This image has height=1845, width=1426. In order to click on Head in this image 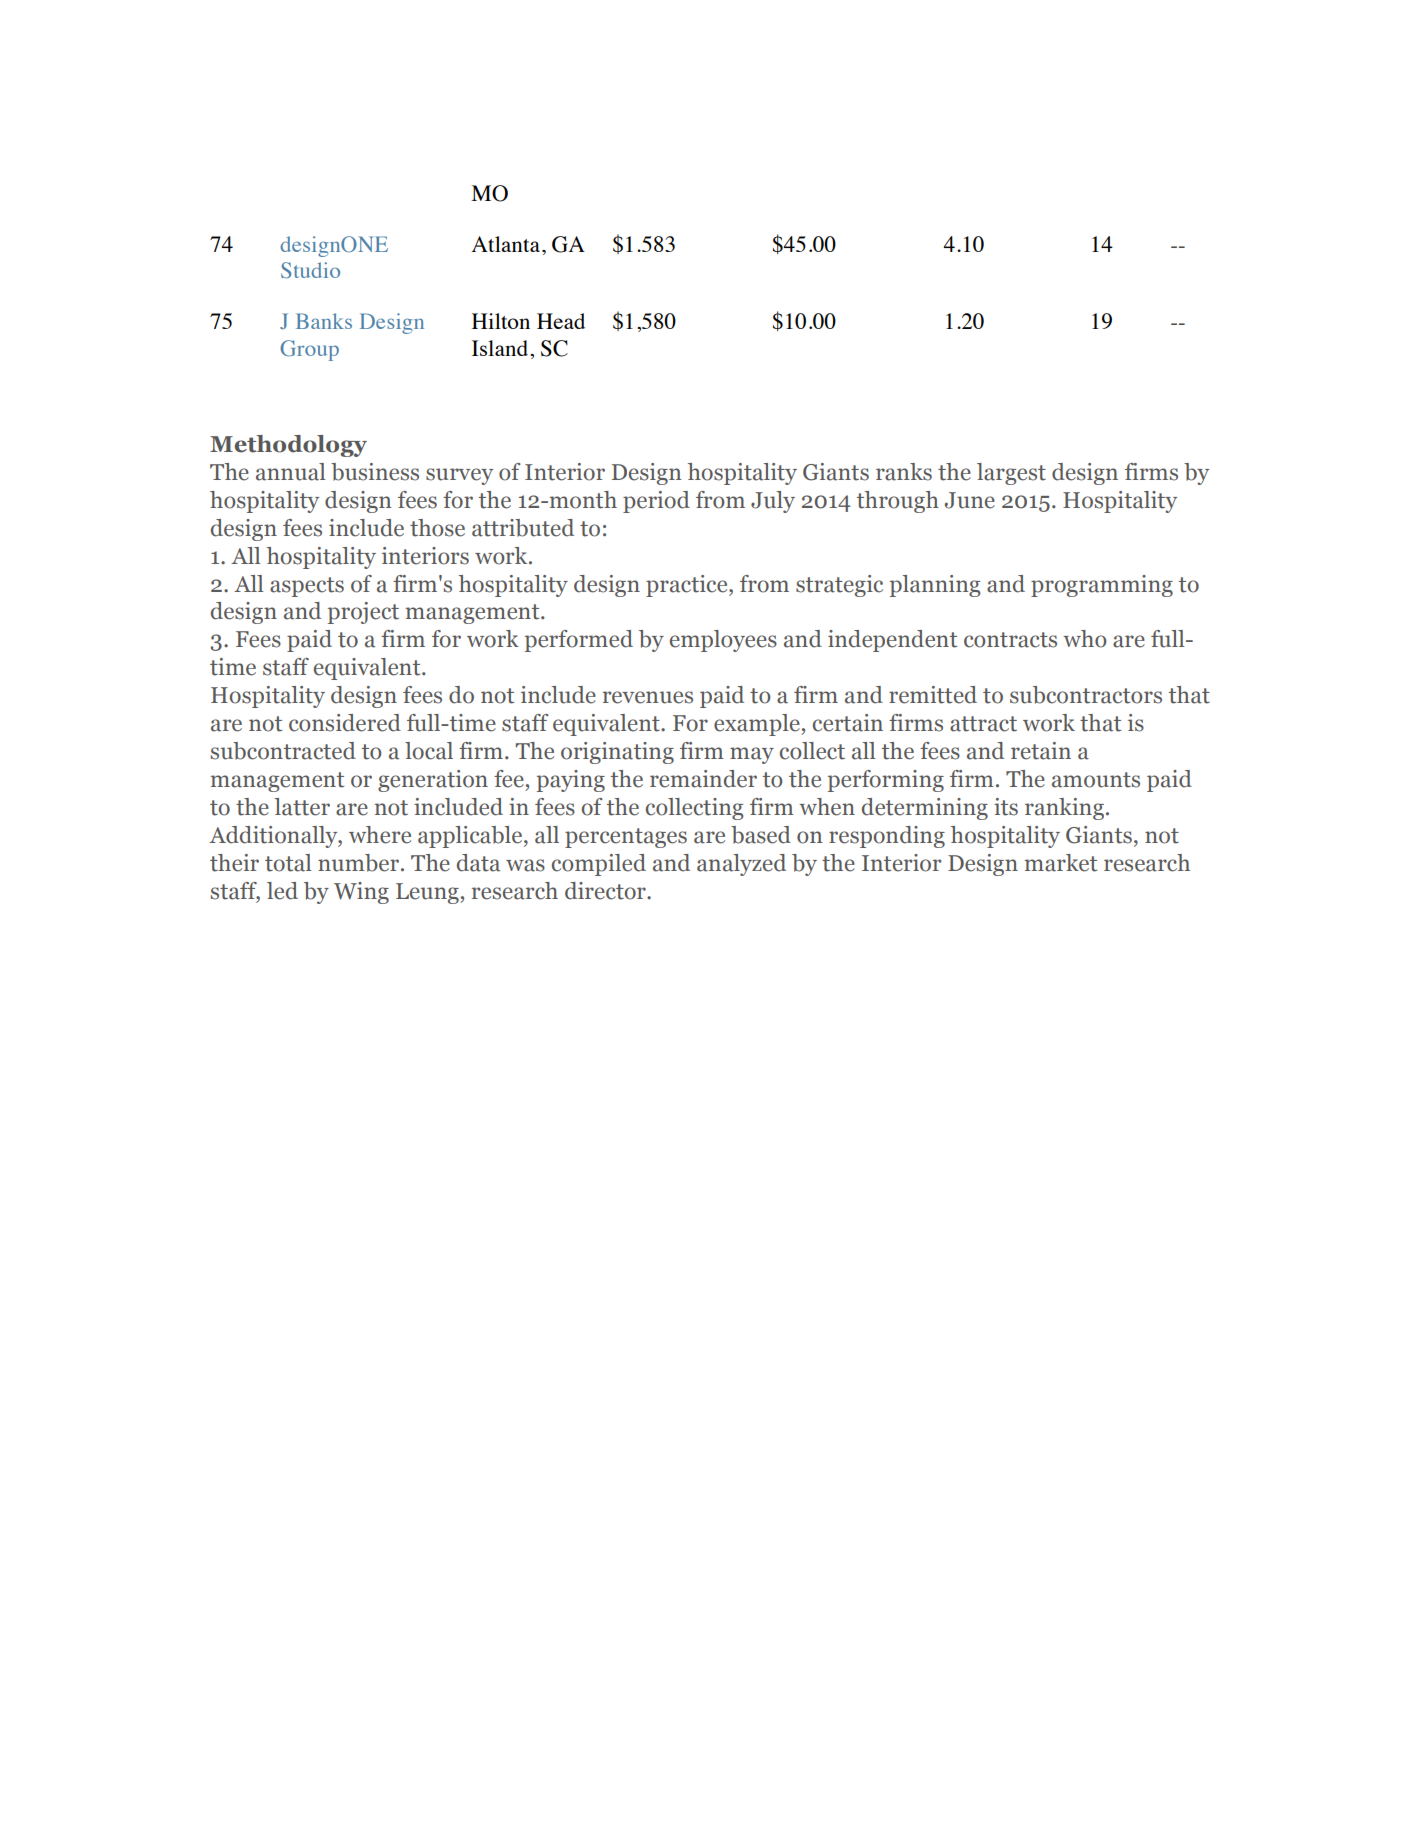, I will do `click(561, 321)`.
